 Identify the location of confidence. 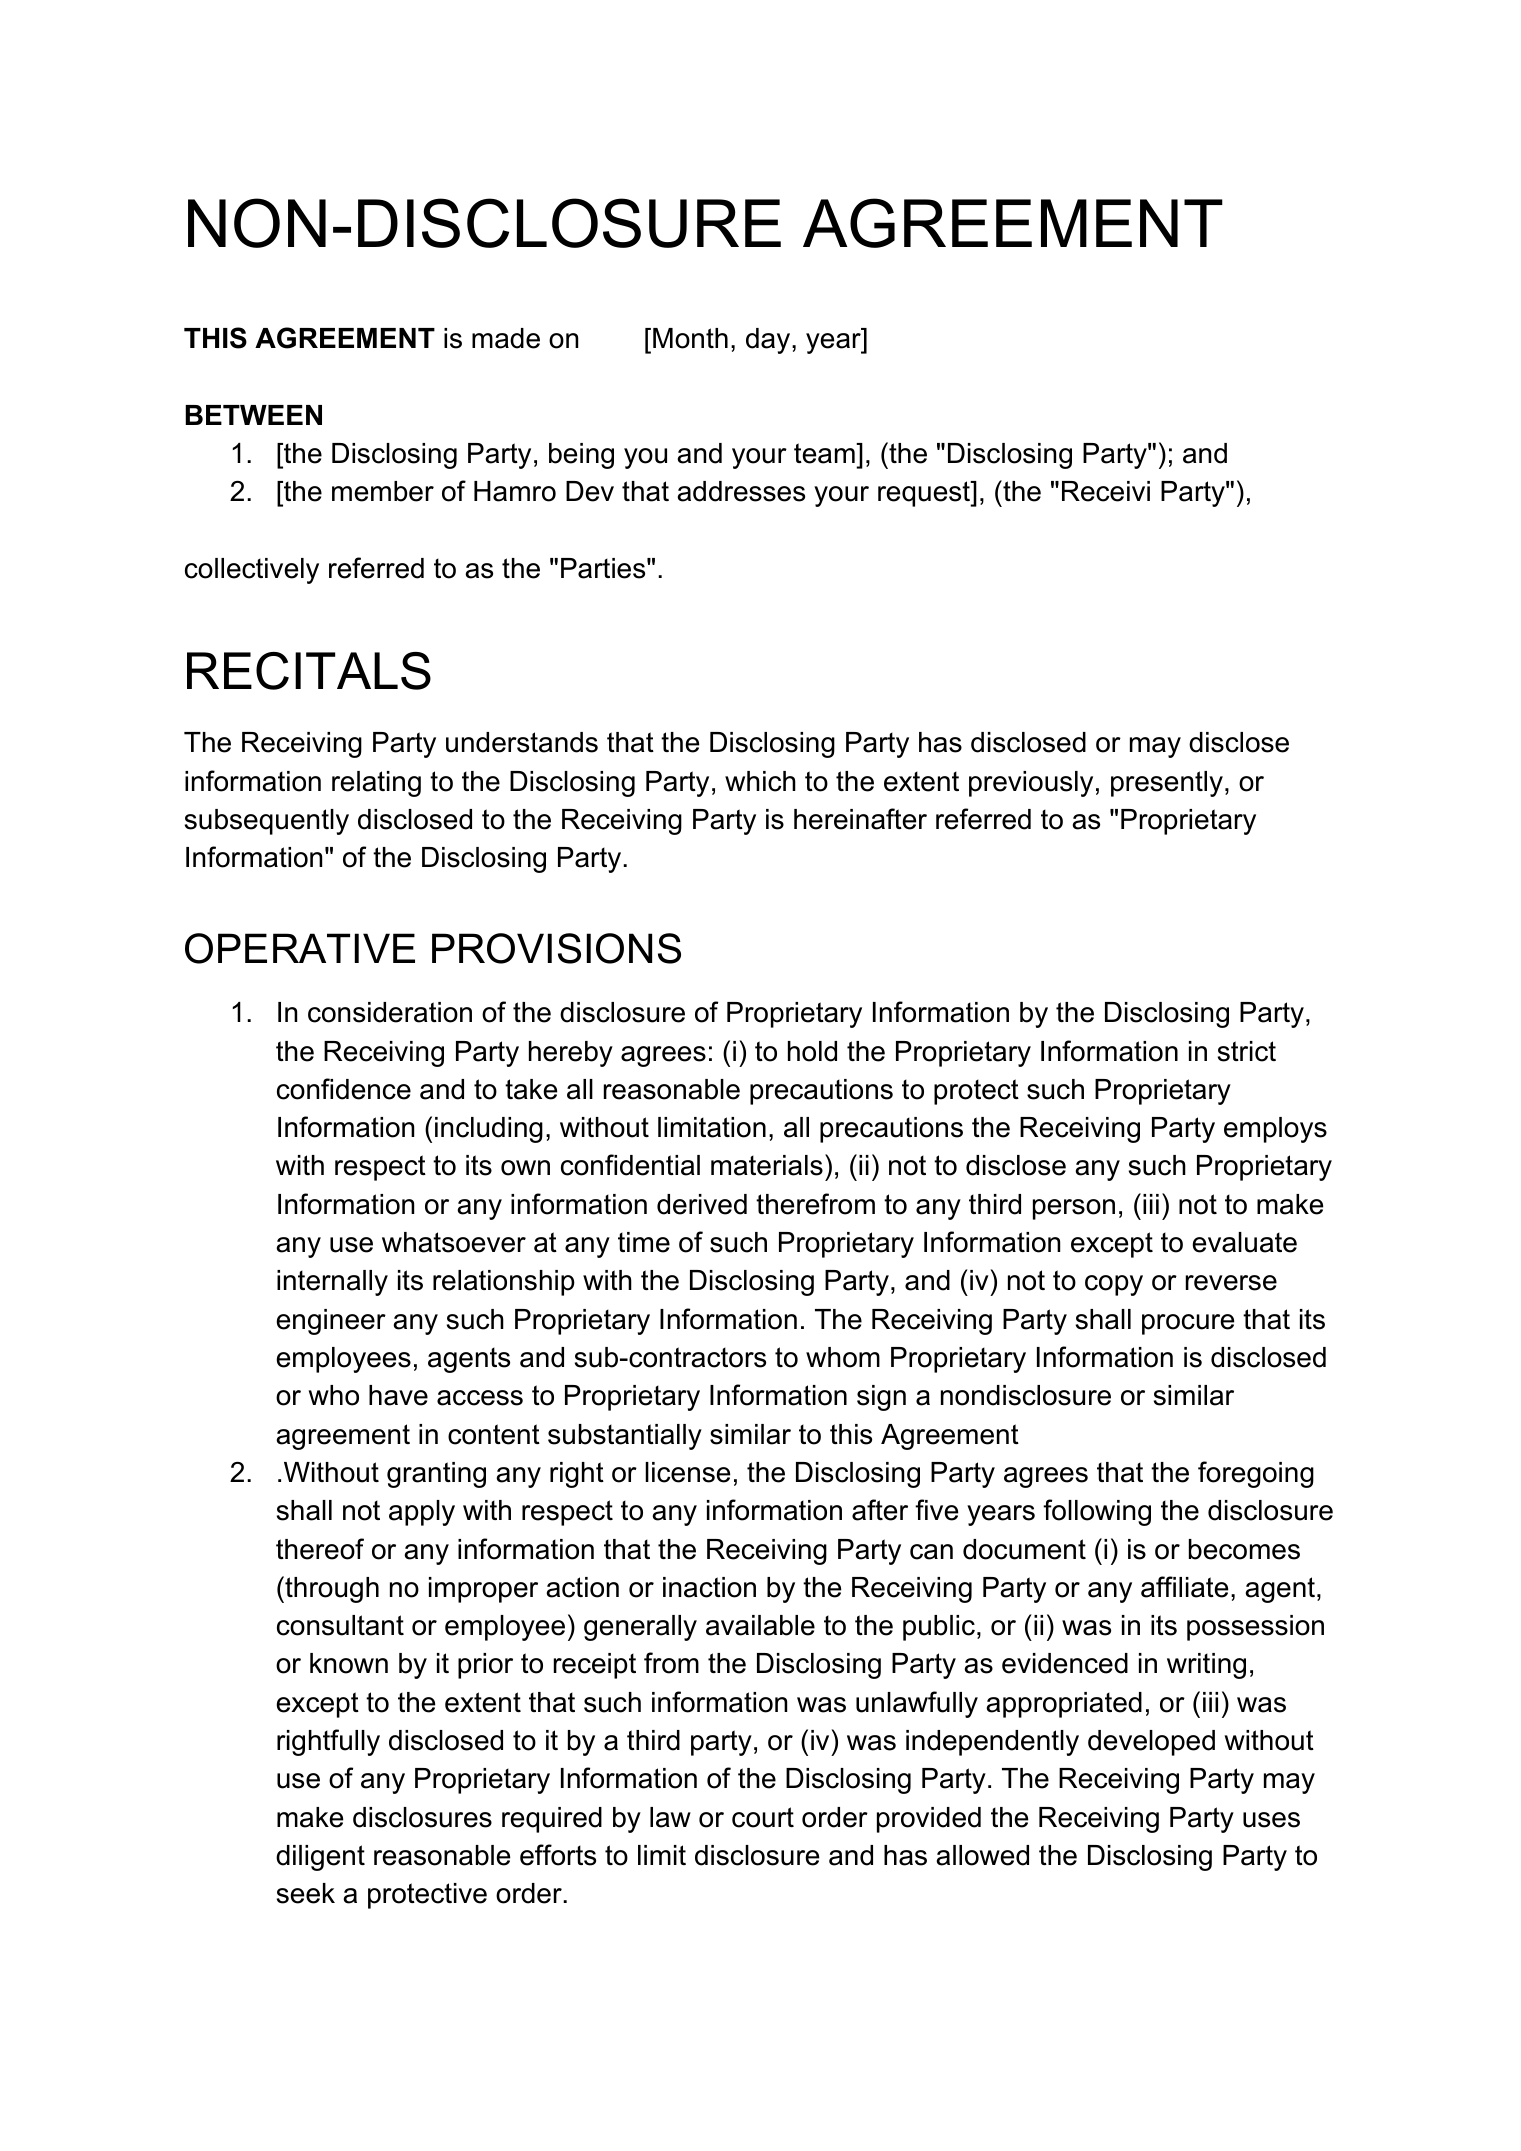
(344, 1089).
